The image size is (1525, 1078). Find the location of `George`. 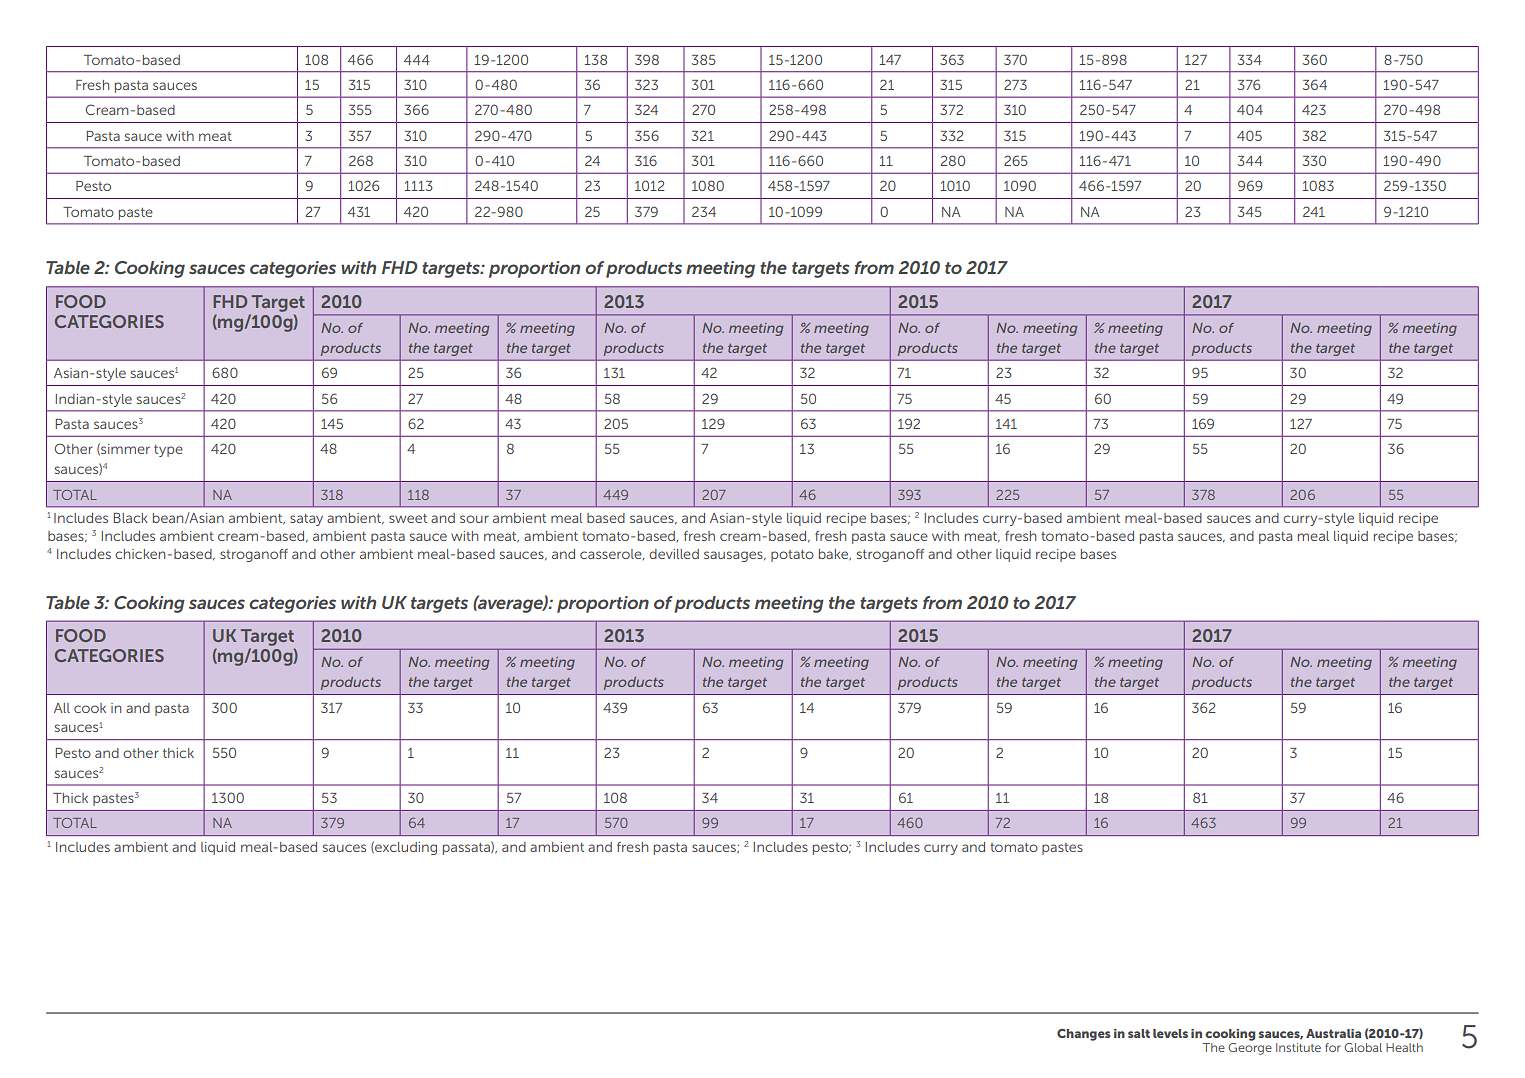

George is located at coordinates (1250, 1049).
